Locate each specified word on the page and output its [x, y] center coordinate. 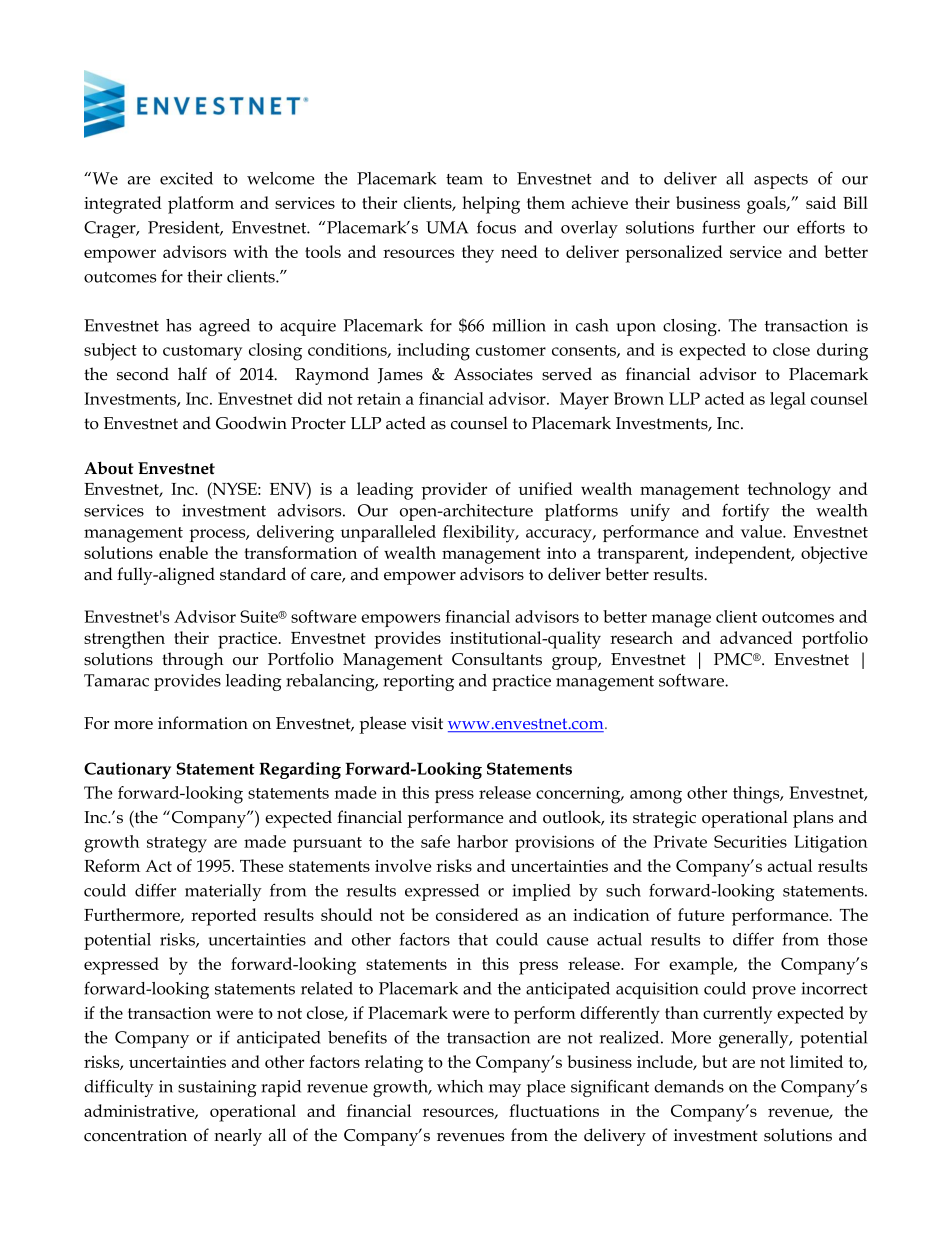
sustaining [217, 1088]
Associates [493, 374]
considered [477, 914]
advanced [756, 637]
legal [788, 401]
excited [186, 178]
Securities [750, 841]
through [192, 661]
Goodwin [251, 423]
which [460, 1086]
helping [491, 205]
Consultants [497, 659]
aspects [781, 181]
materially [223, 892]
